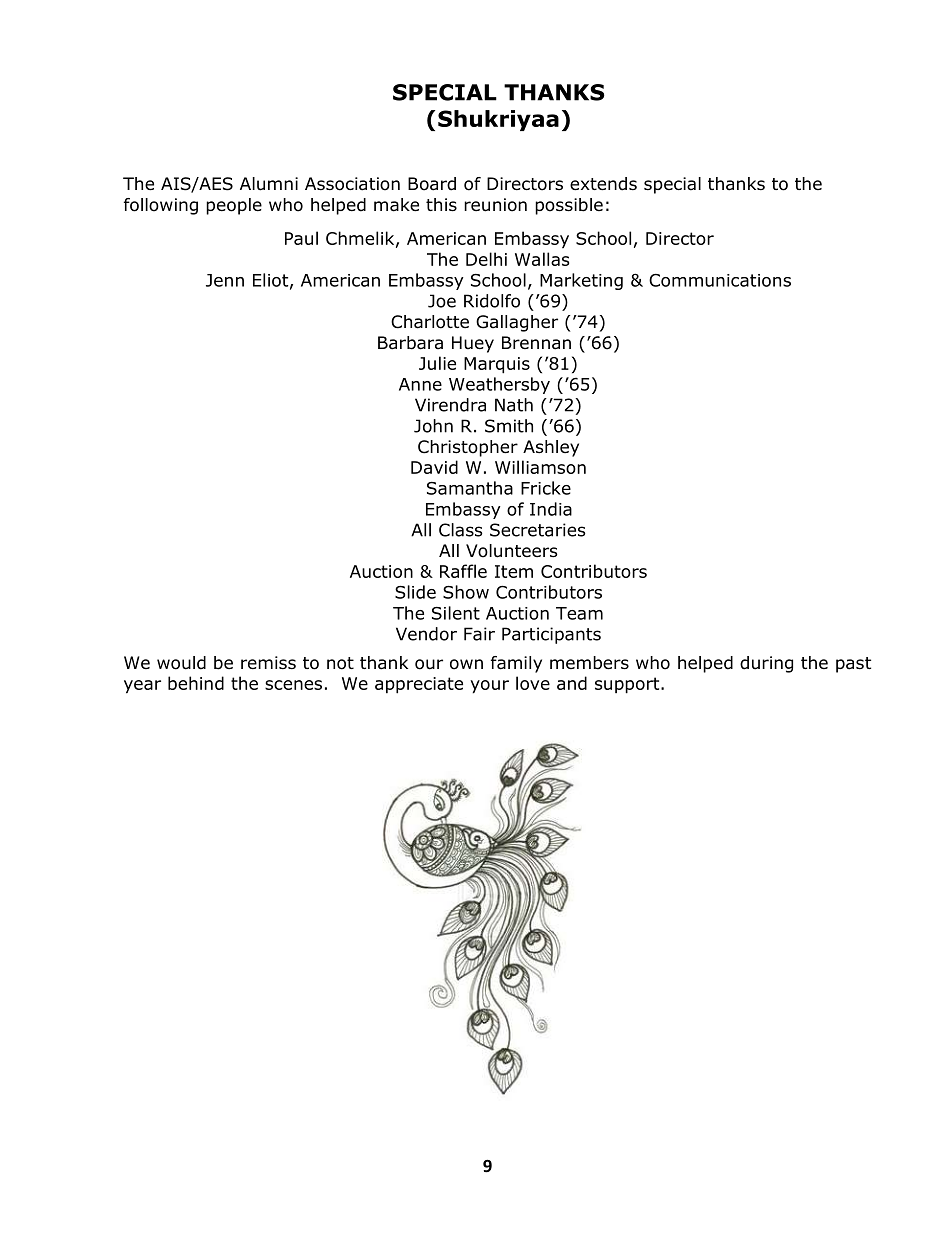 The image size is (952, 1233). What do you see at coordinates (234, 206) in the page?
I see `people` at bounding box center [234, 206].
